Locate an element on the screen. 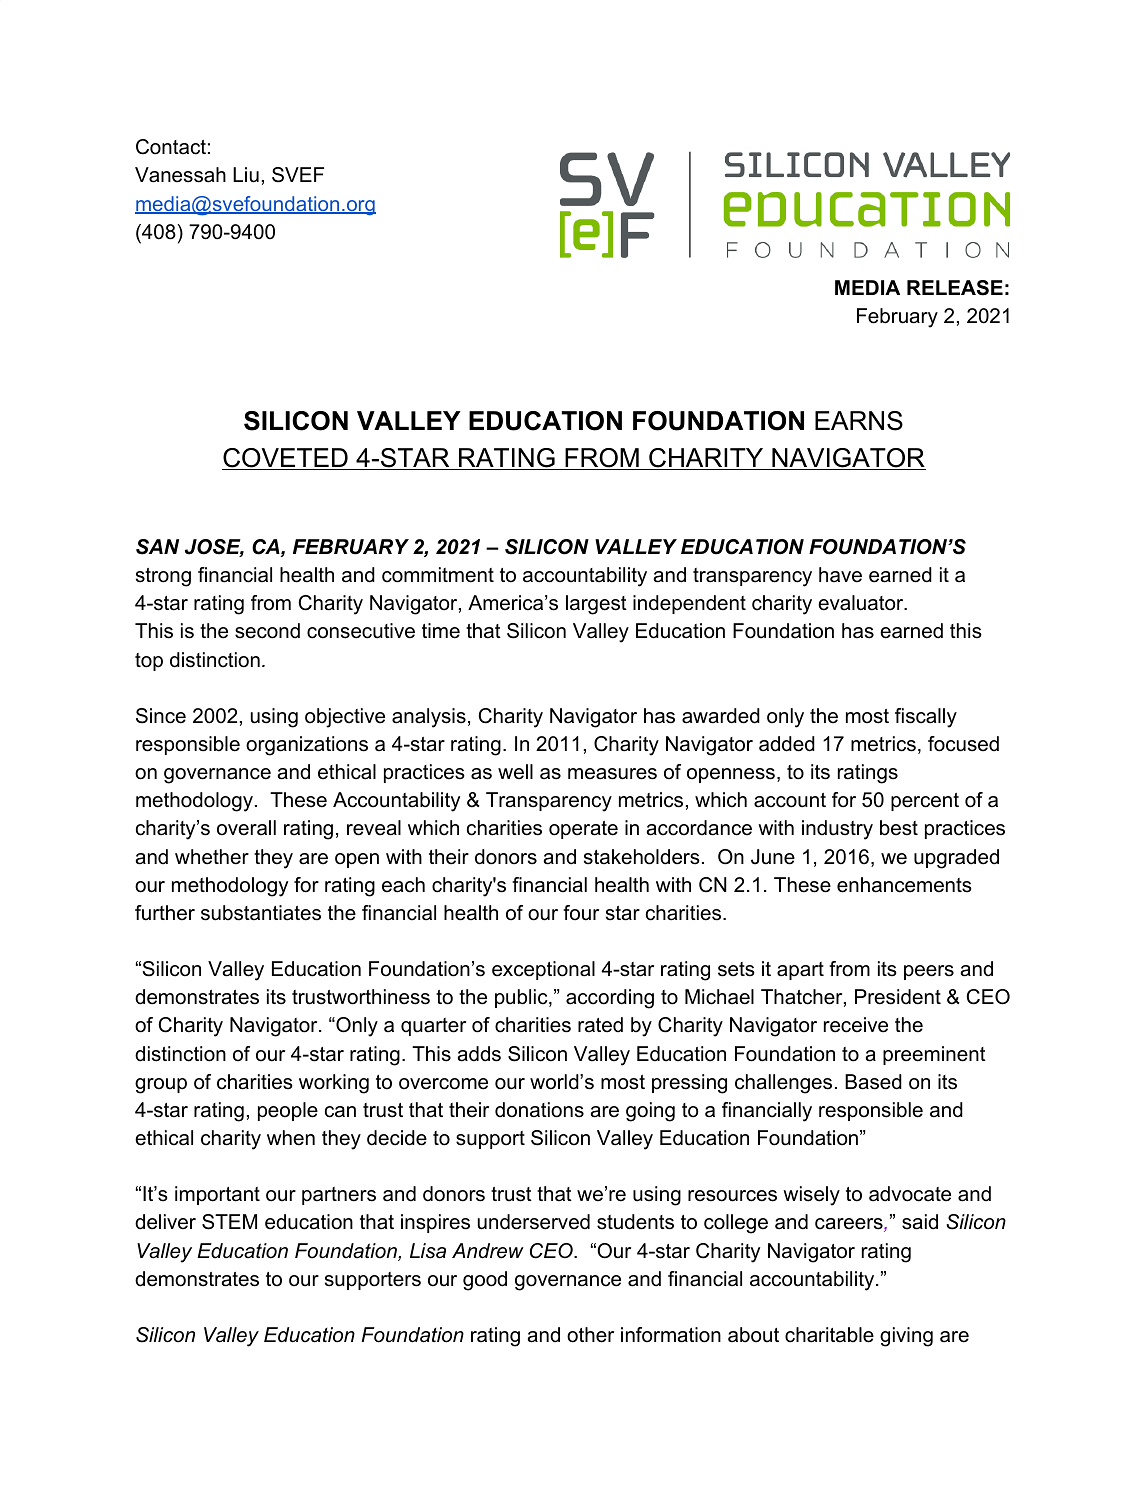  Liu is located at coordinates (246, 175).
